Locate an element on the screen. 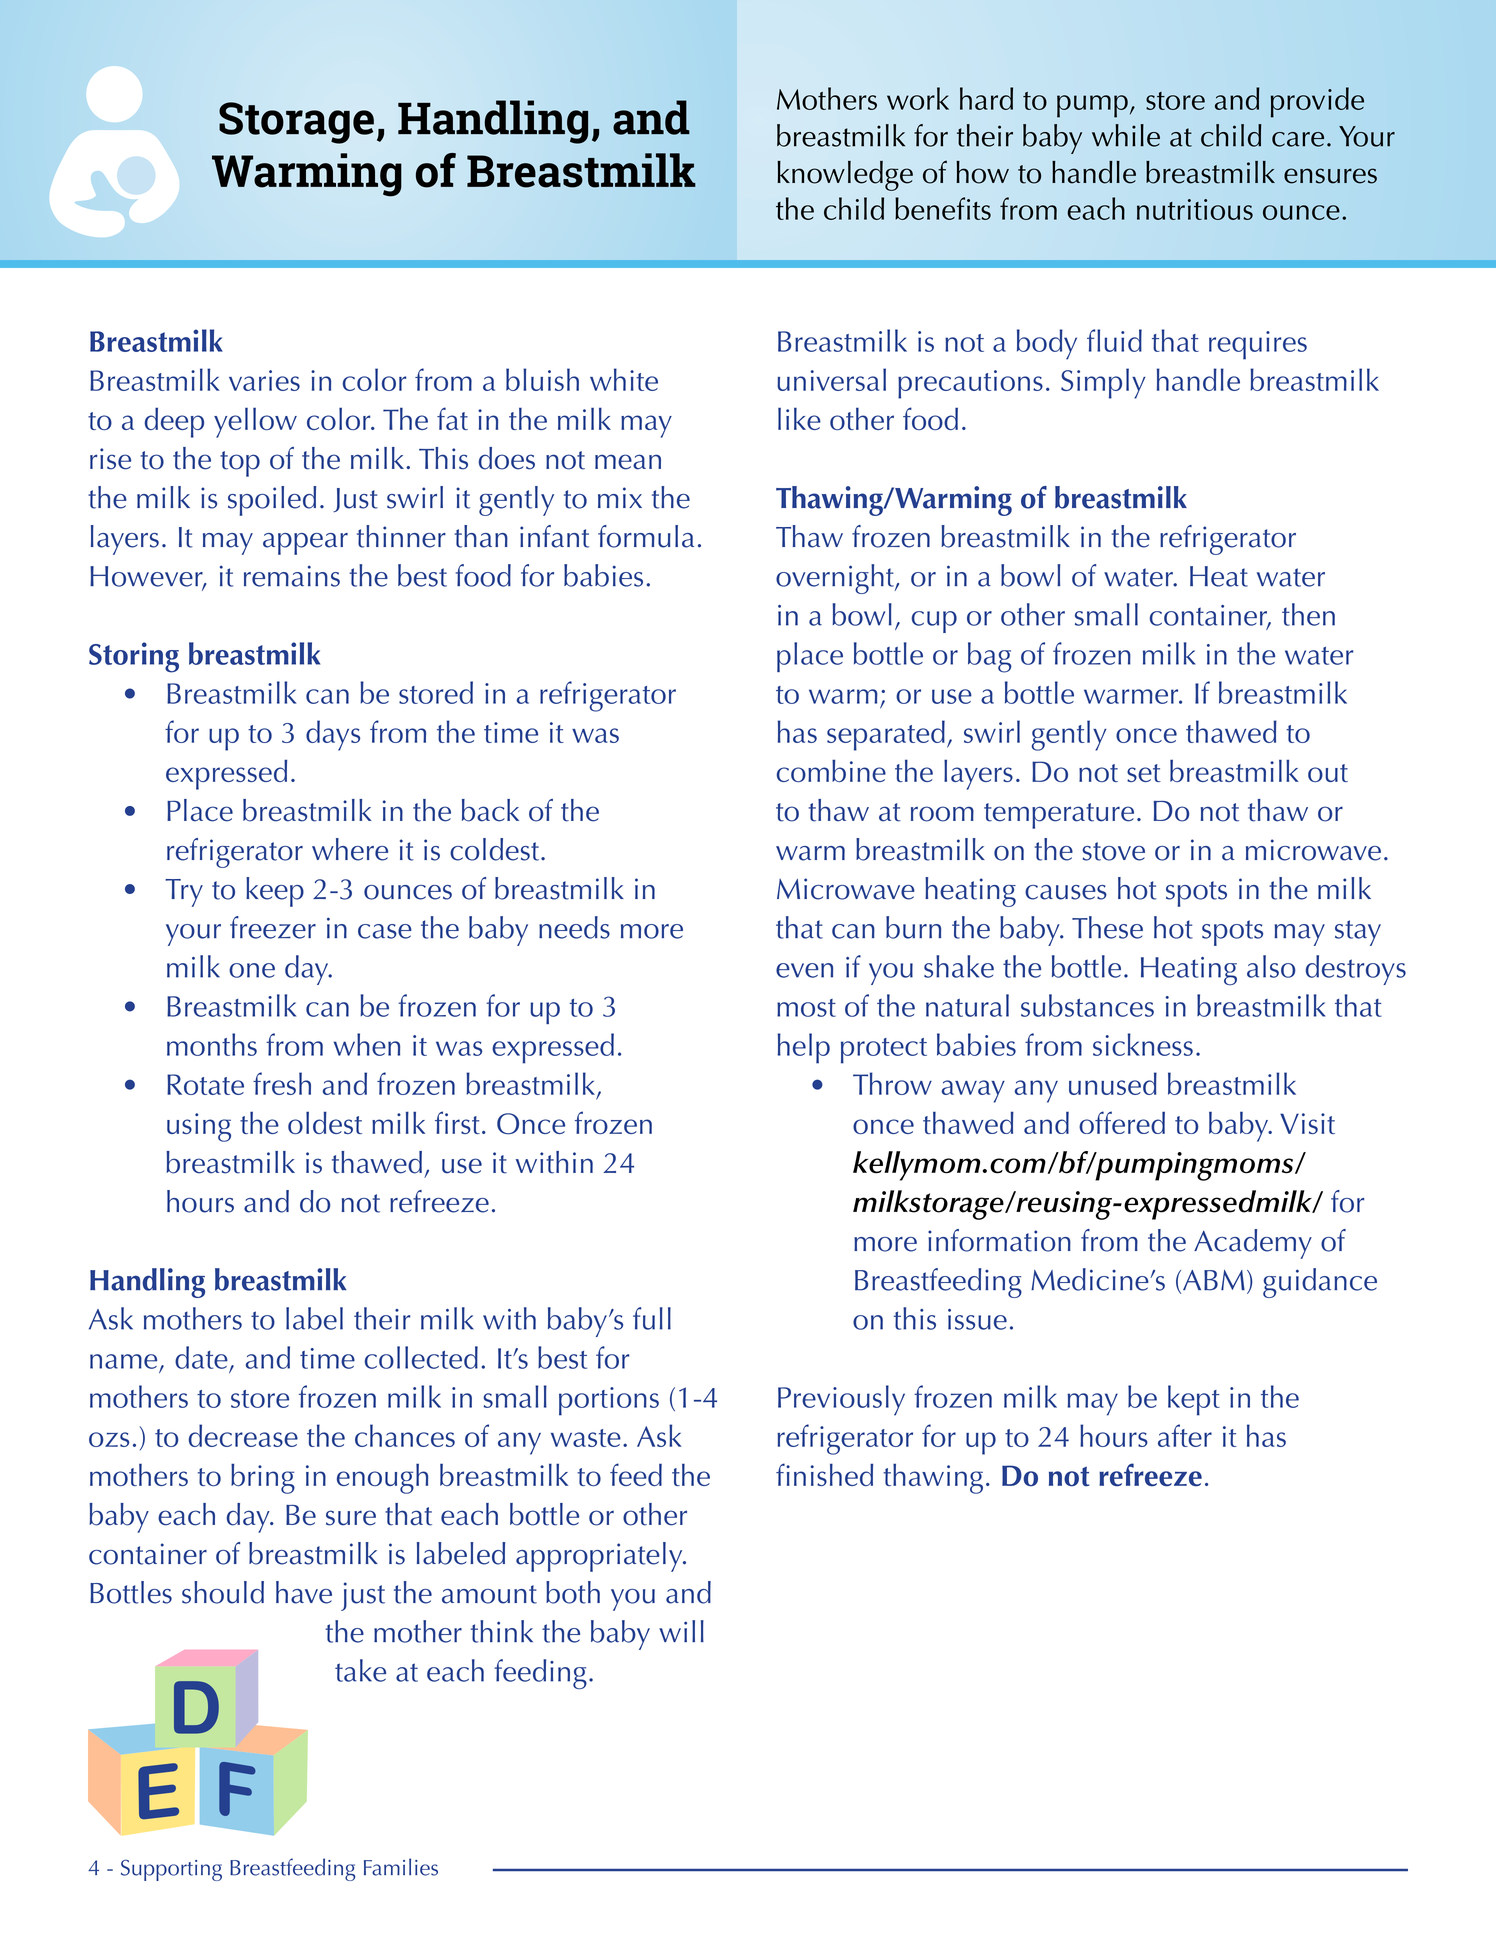 Image resolution: width=1496 pixels, height=1936 pixels. Supporting is located at coordinates (171, 1870).
